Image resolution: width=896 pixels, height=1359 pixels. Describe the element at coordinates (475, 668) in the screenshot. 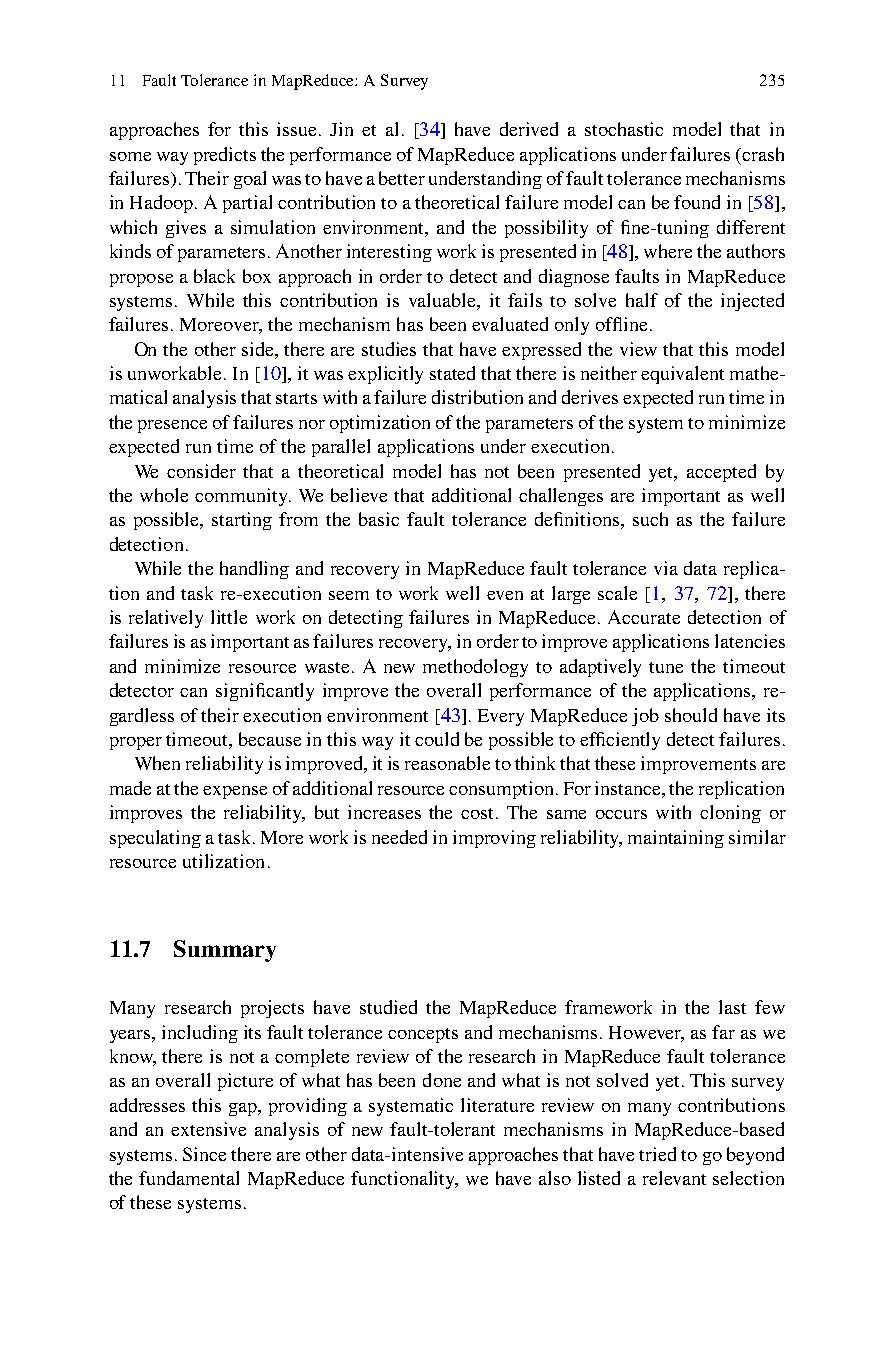

I see `methodology` at that location.
